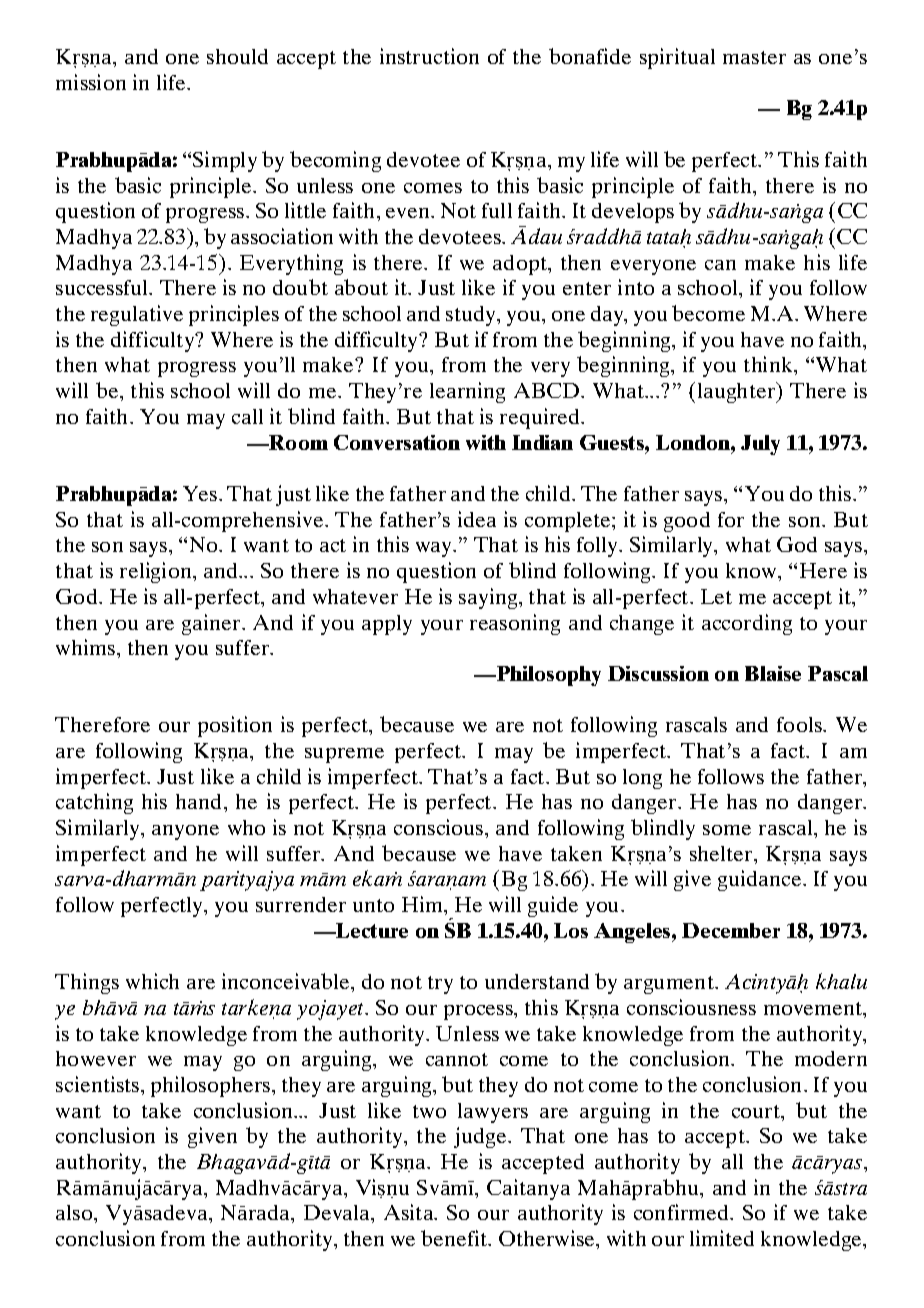 The image size is (924, 1308). What do you see at coordinates (429, 56) in the screenshot?
I see `instruction` at bounding box center [429, 56].
